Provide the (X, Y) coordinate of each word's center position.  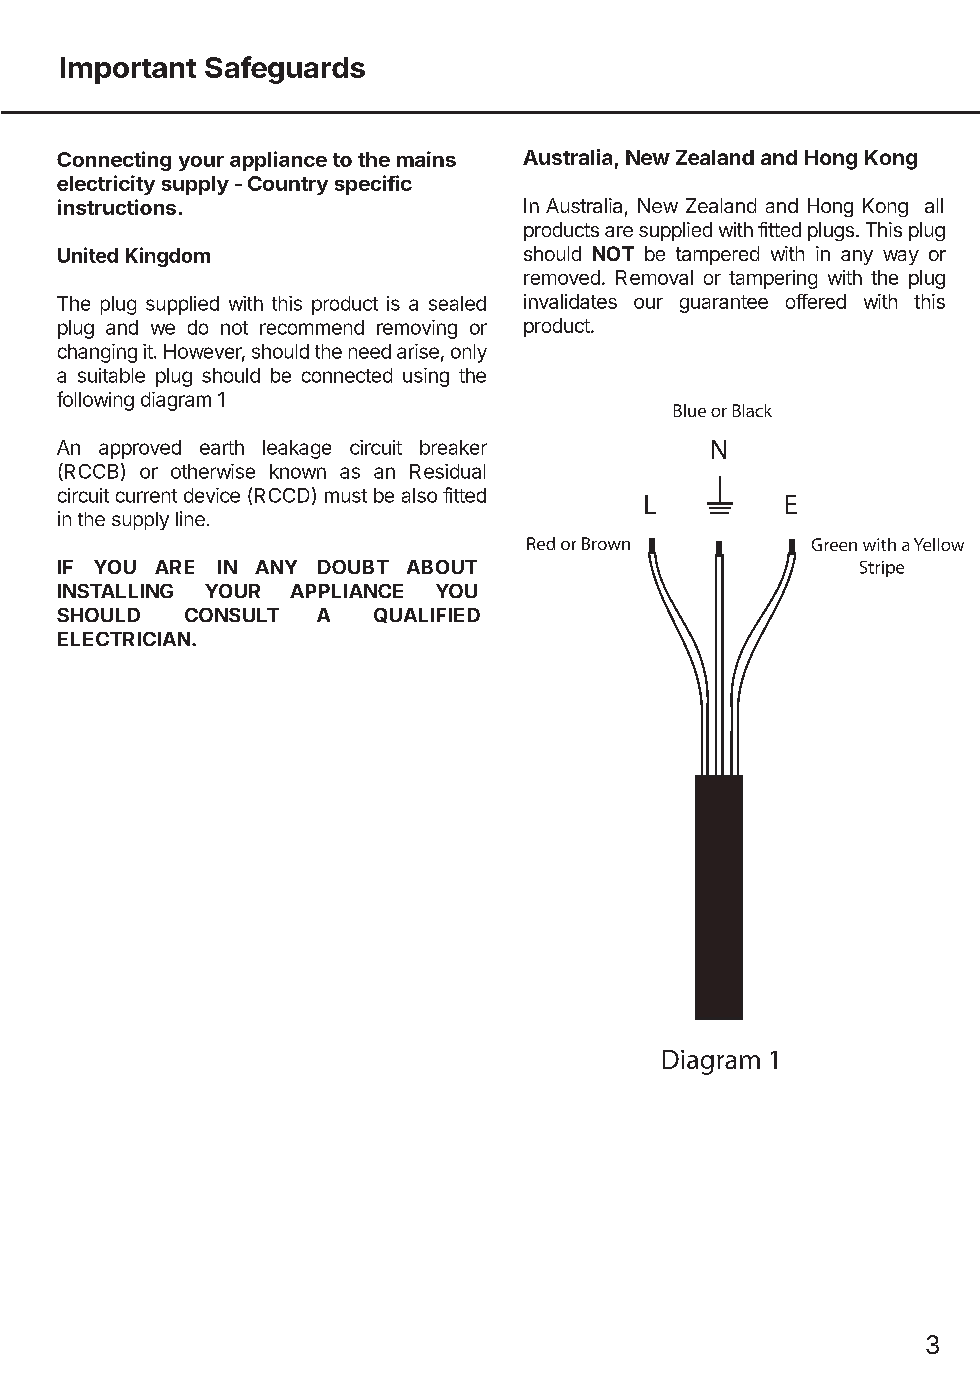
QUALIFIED (427, 615)
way (901, 257)
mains (426, 159)
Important (128, 70)
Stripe (882, 569)
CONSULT (232, 615)
